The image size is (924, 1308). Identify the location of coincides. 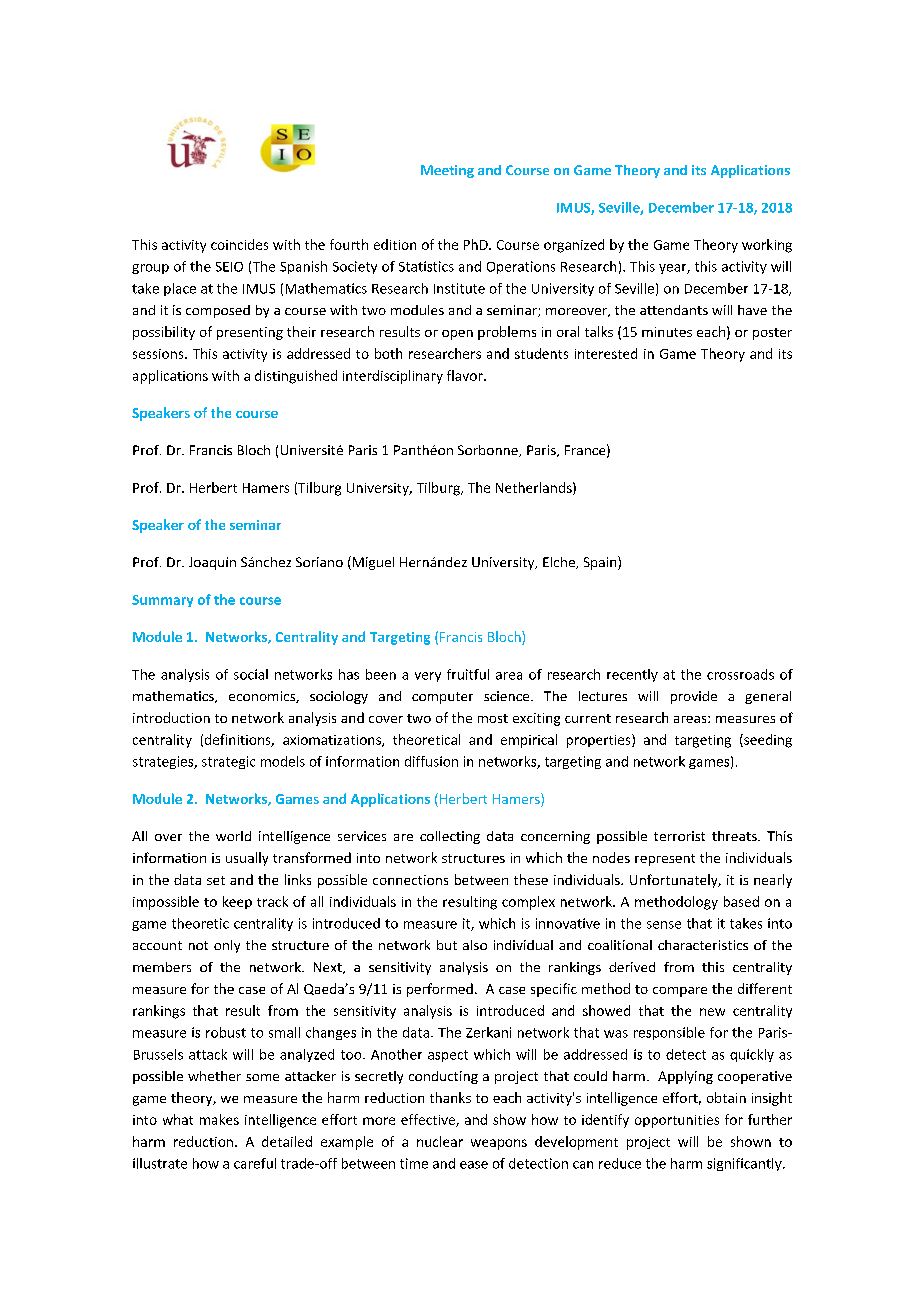
(239, 244).
